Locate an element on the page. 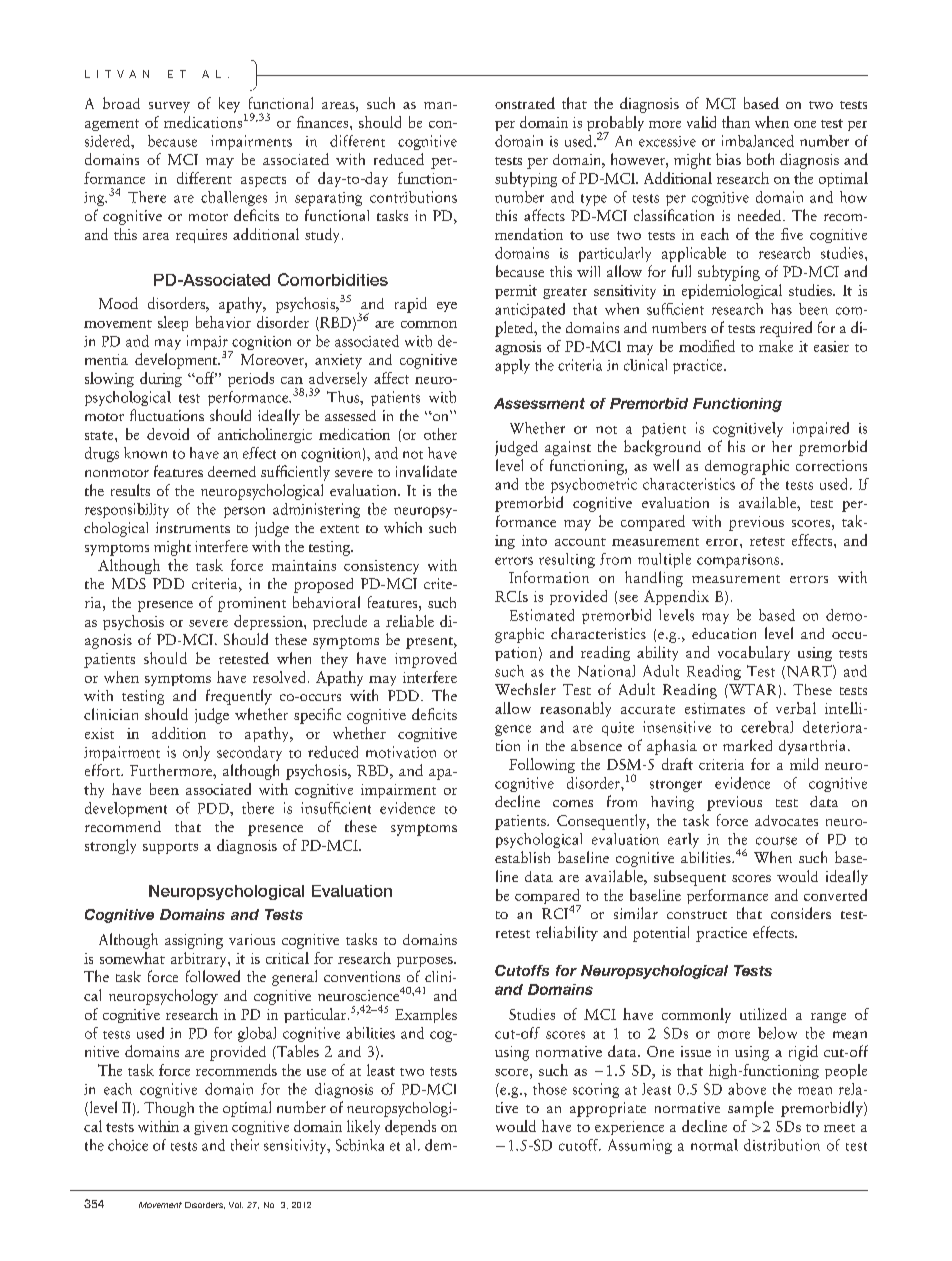 Image resolution: width=952 pixels, height=1261 pixels. depends is located at coordinates (410, 1127).
